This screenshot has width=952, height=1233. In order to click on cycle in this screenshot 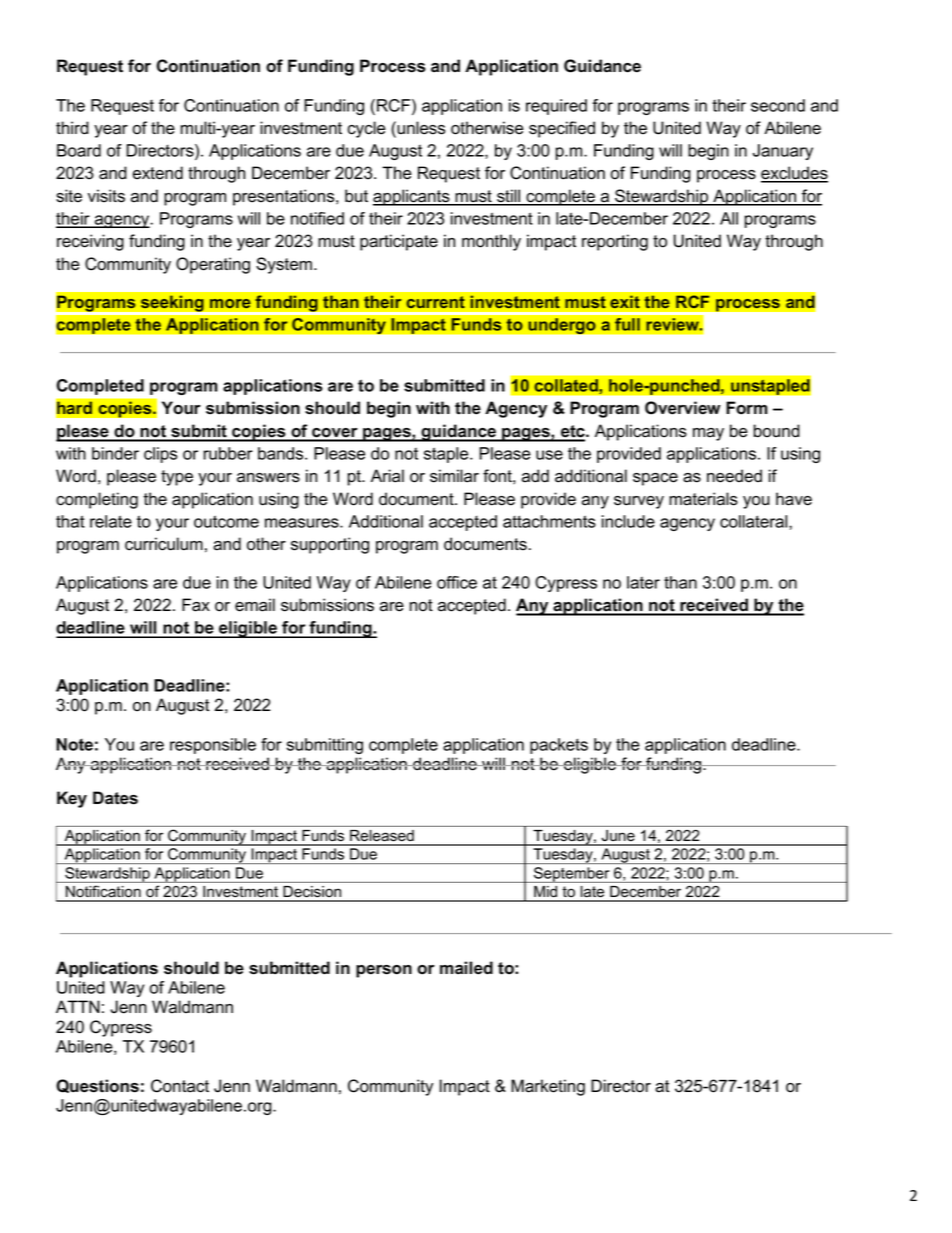, I will do `click(366, 129)`.
